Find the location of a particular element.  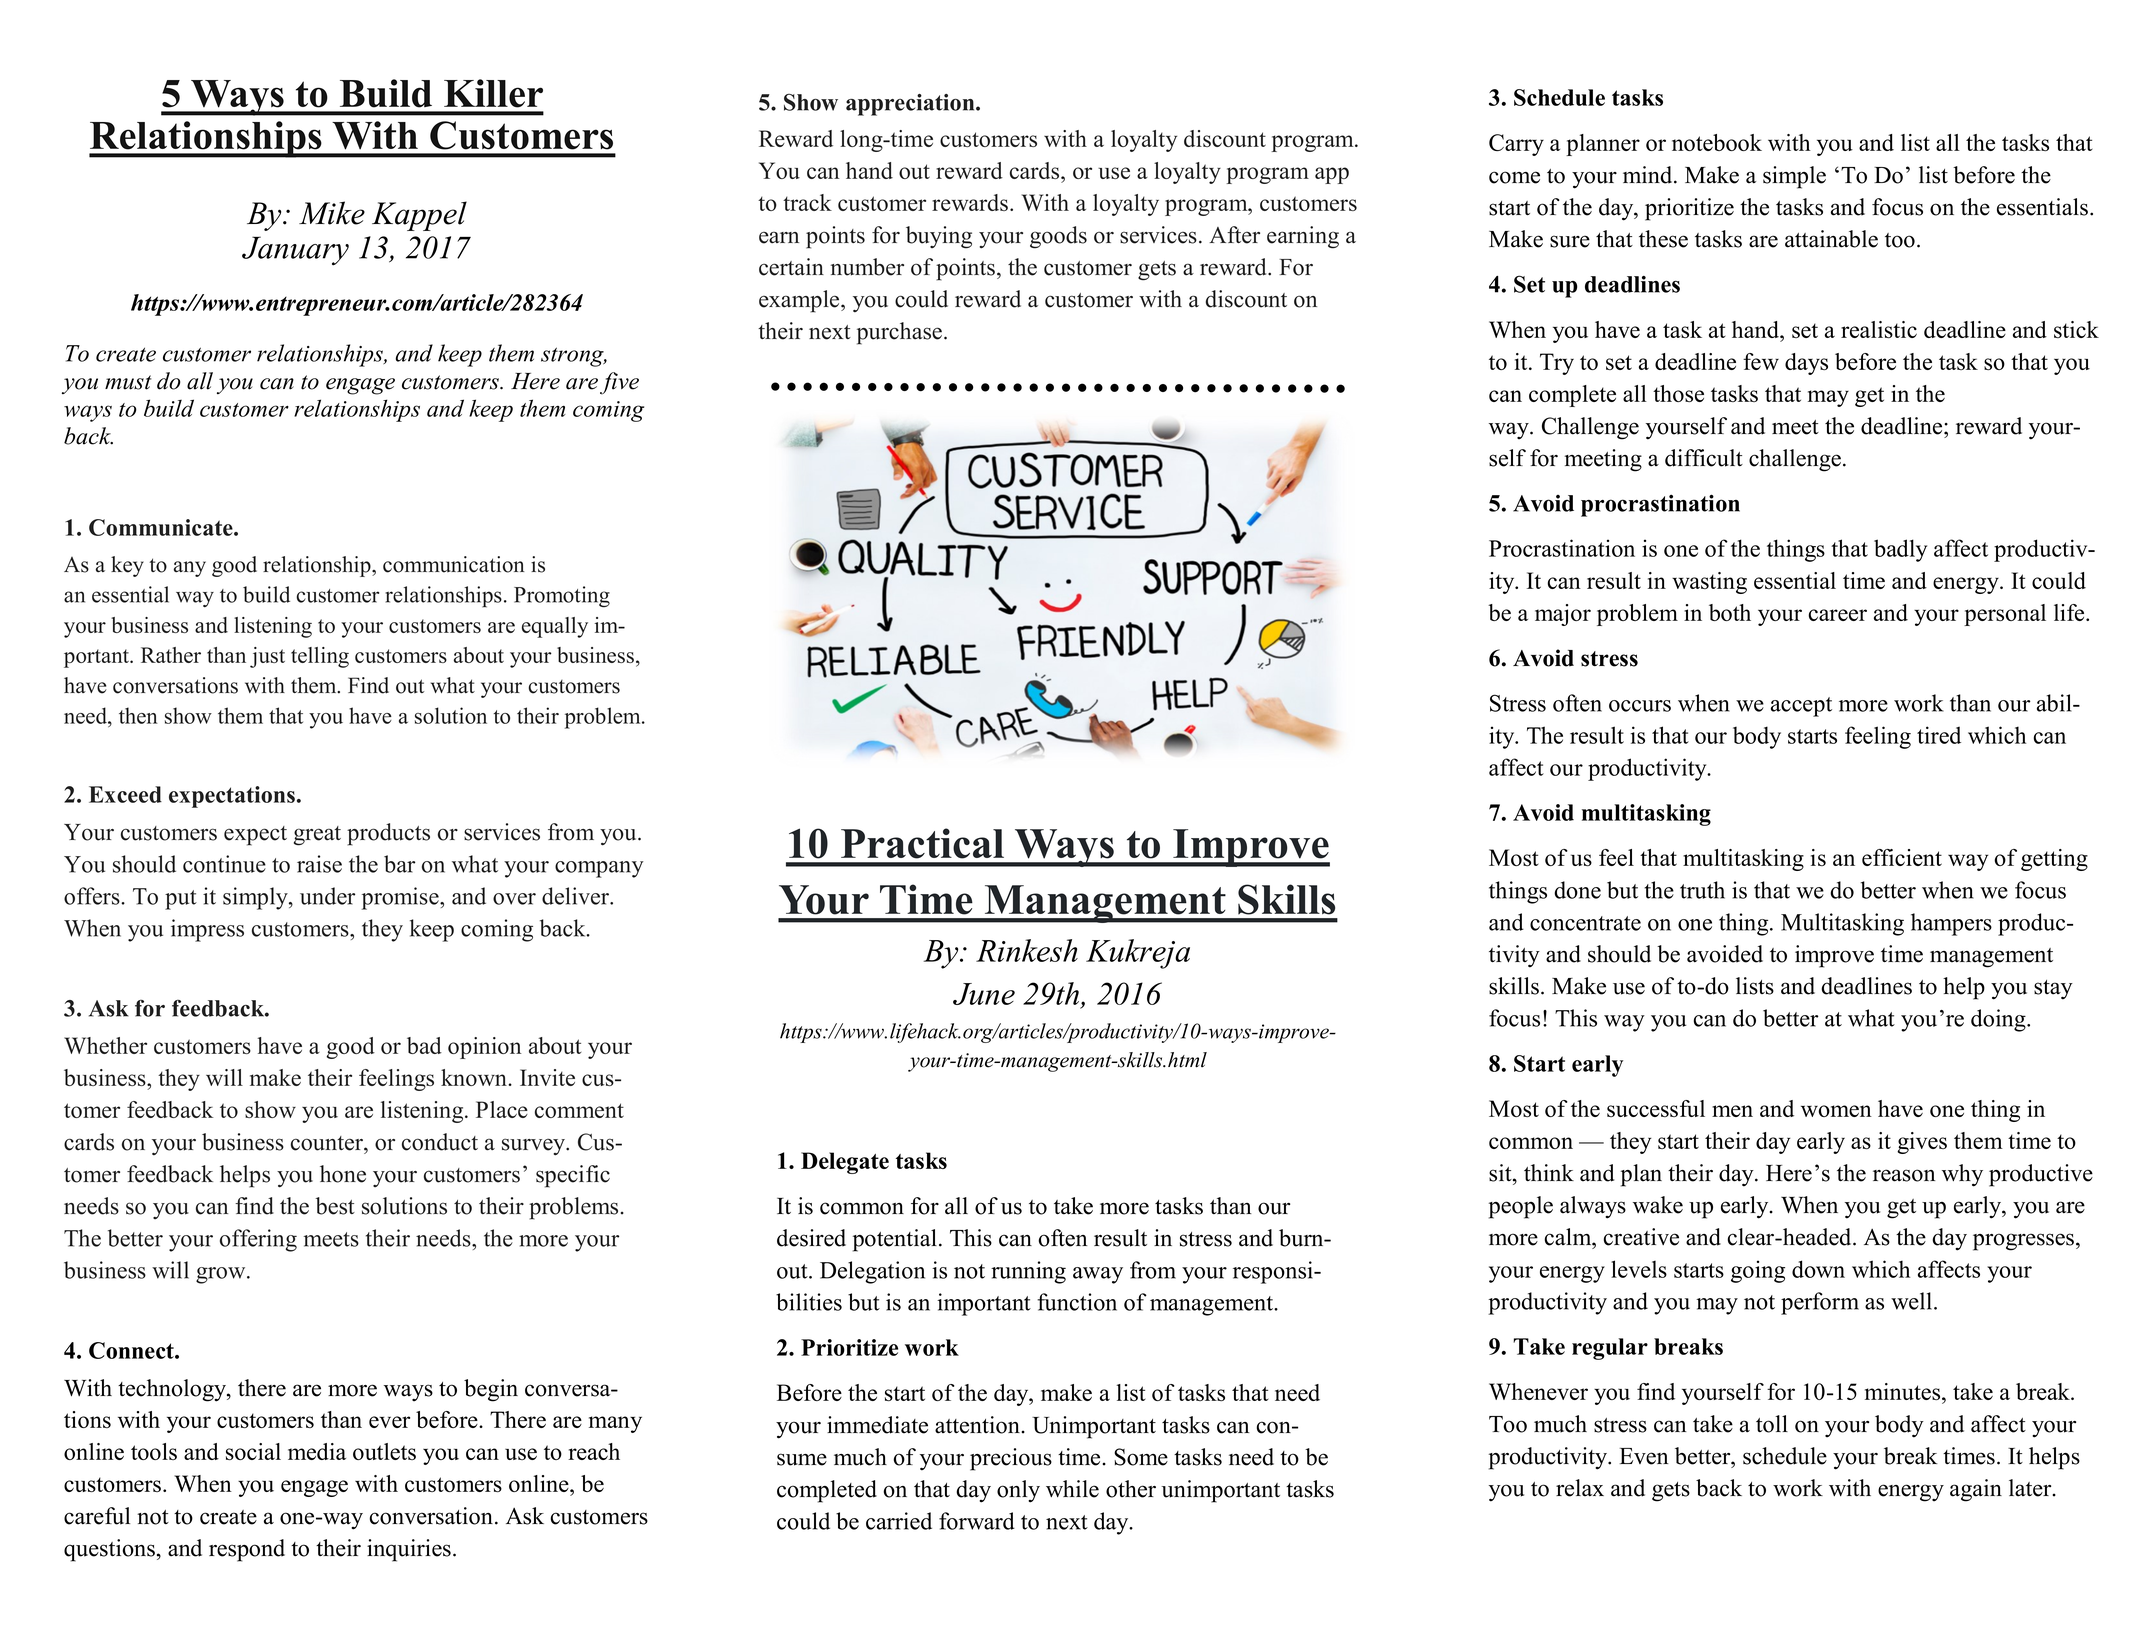

appreciation is located at coordinates (911, 105).
